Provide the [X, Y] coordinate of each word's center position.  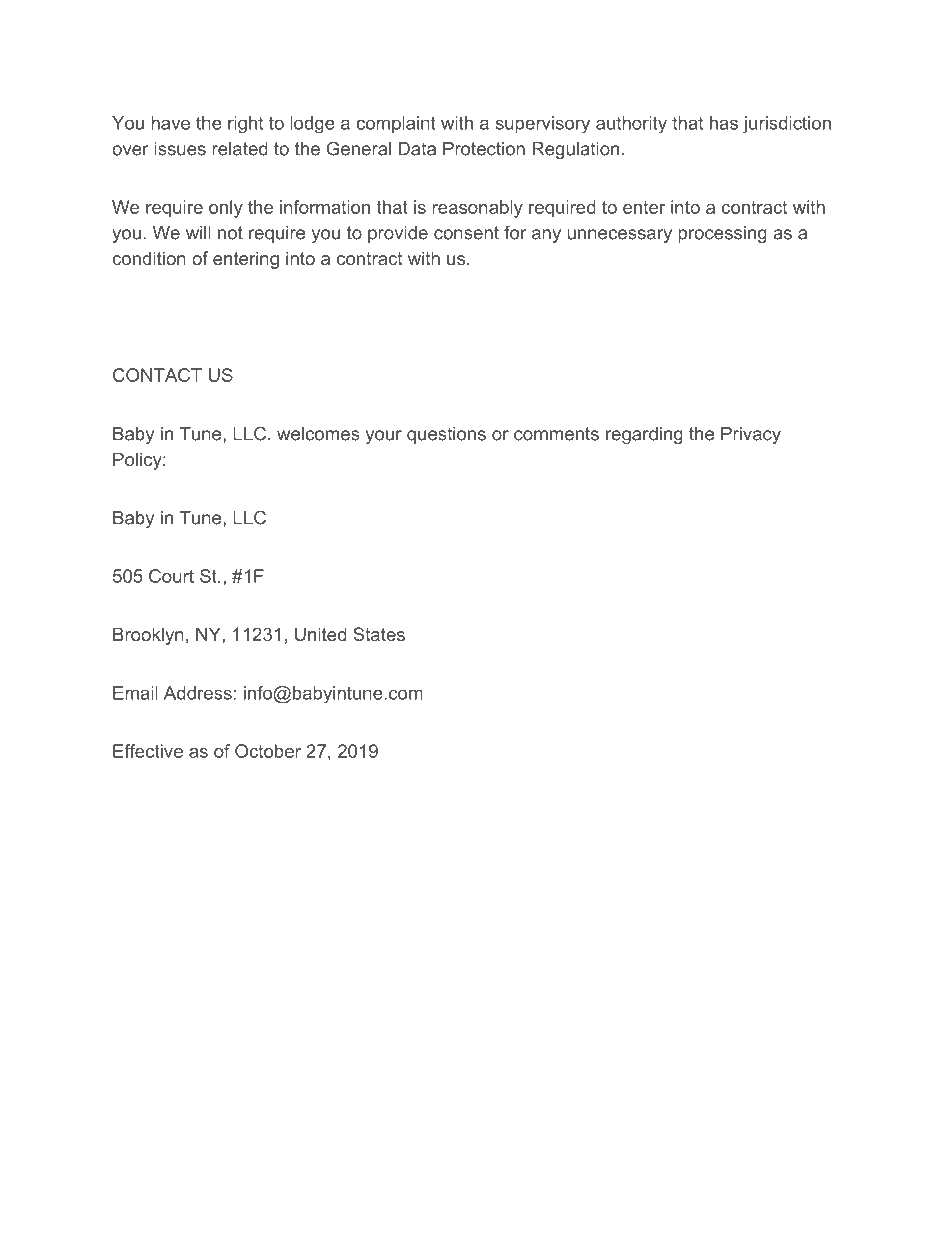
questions [446, 435]
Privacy [751, 435]
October [268, 751]
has [724, 123]
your [384, 437]
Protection [484, 149]
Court [171, 576]
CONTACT [157, 375]
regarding [644, 435]
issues [180, 149]
